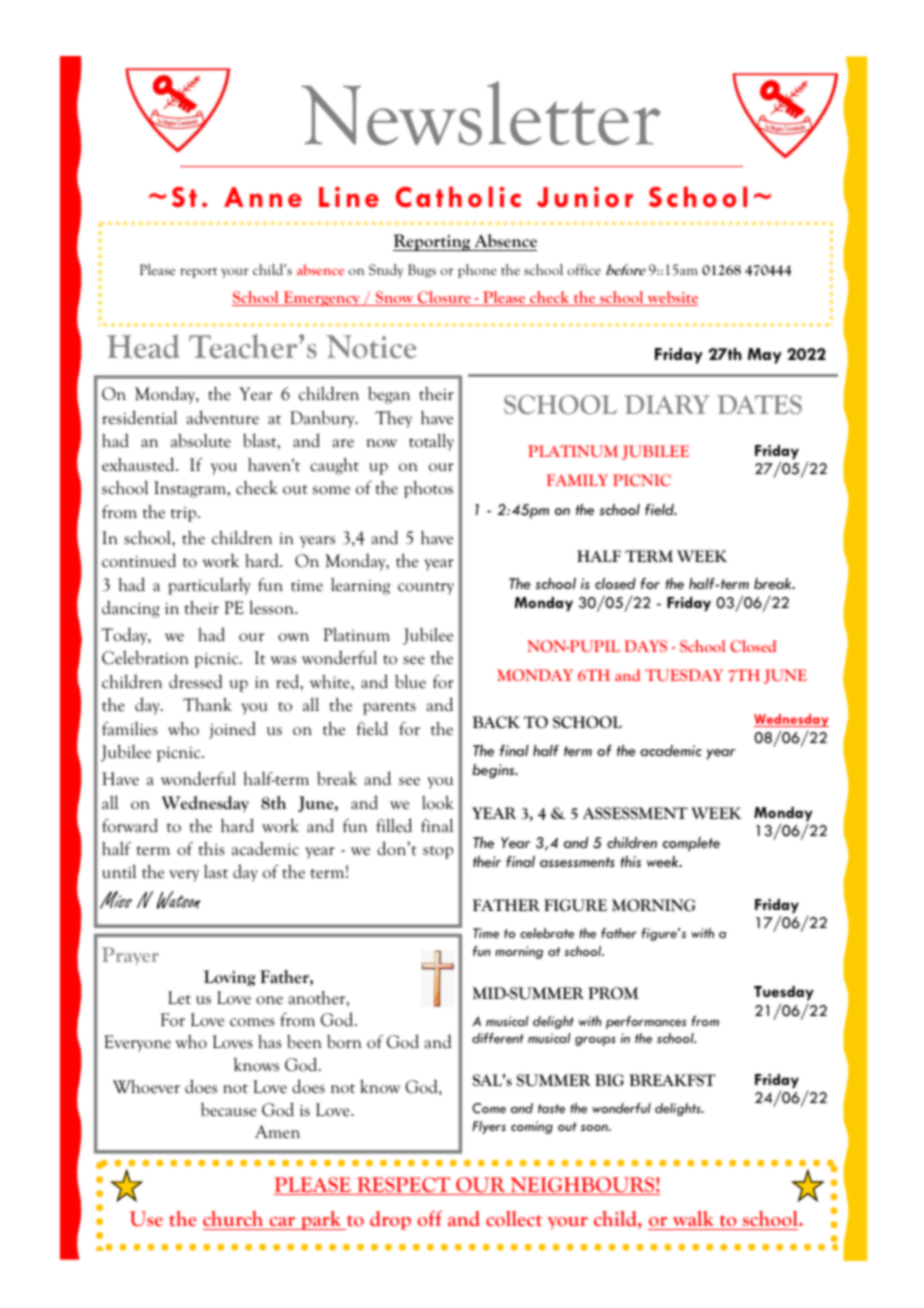  I want to click on walk, so click(693, 1220).
